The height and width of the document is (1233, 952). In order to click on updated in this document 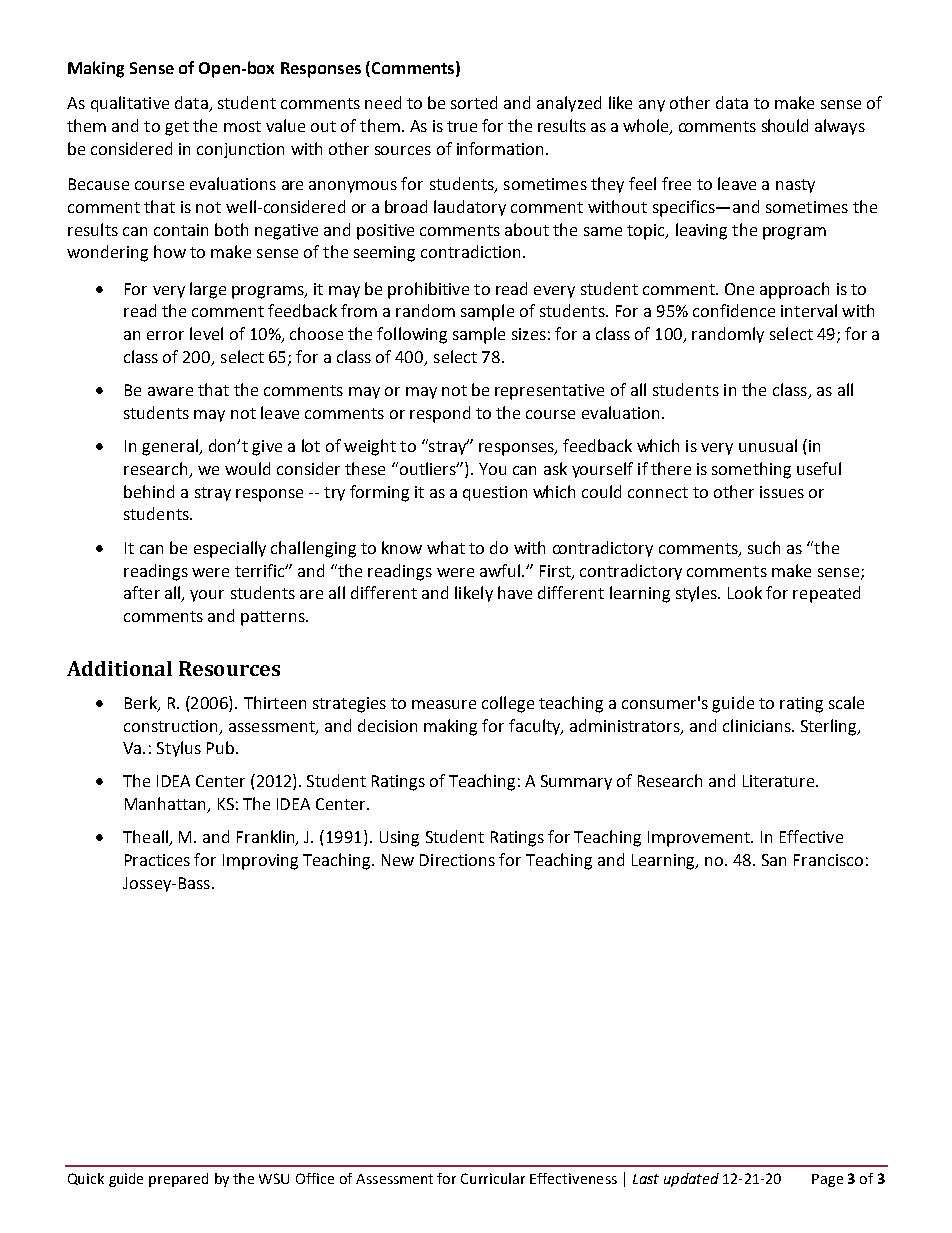, I will do `click(691, 1180)`.
